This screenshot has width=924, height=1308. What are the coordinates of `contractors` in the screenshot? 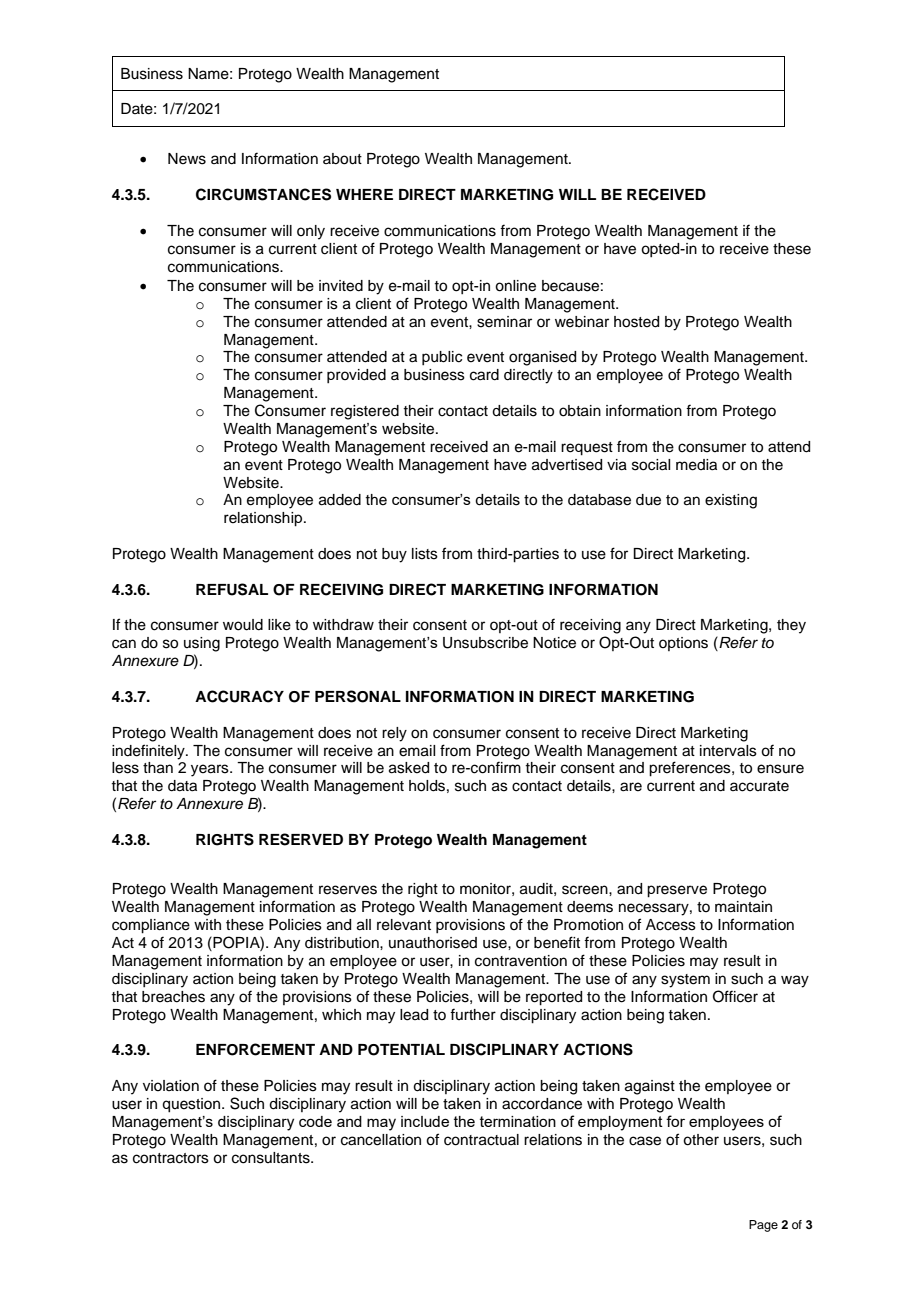 It's located at (171, 1158).
